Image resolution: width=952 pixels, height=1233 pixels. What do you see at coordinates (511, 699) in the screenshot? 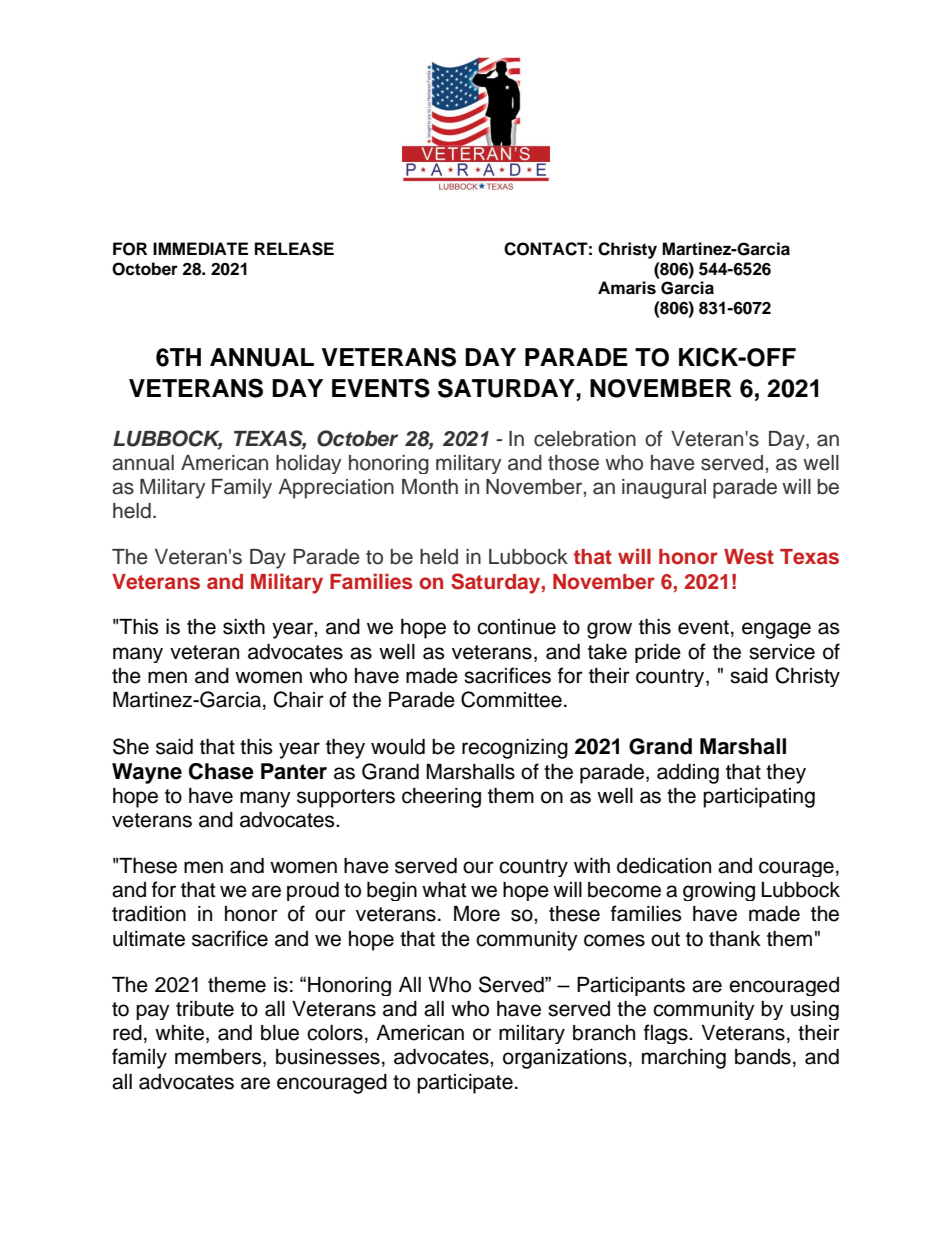
I see `Committee` at bounding box center [511, 699].
